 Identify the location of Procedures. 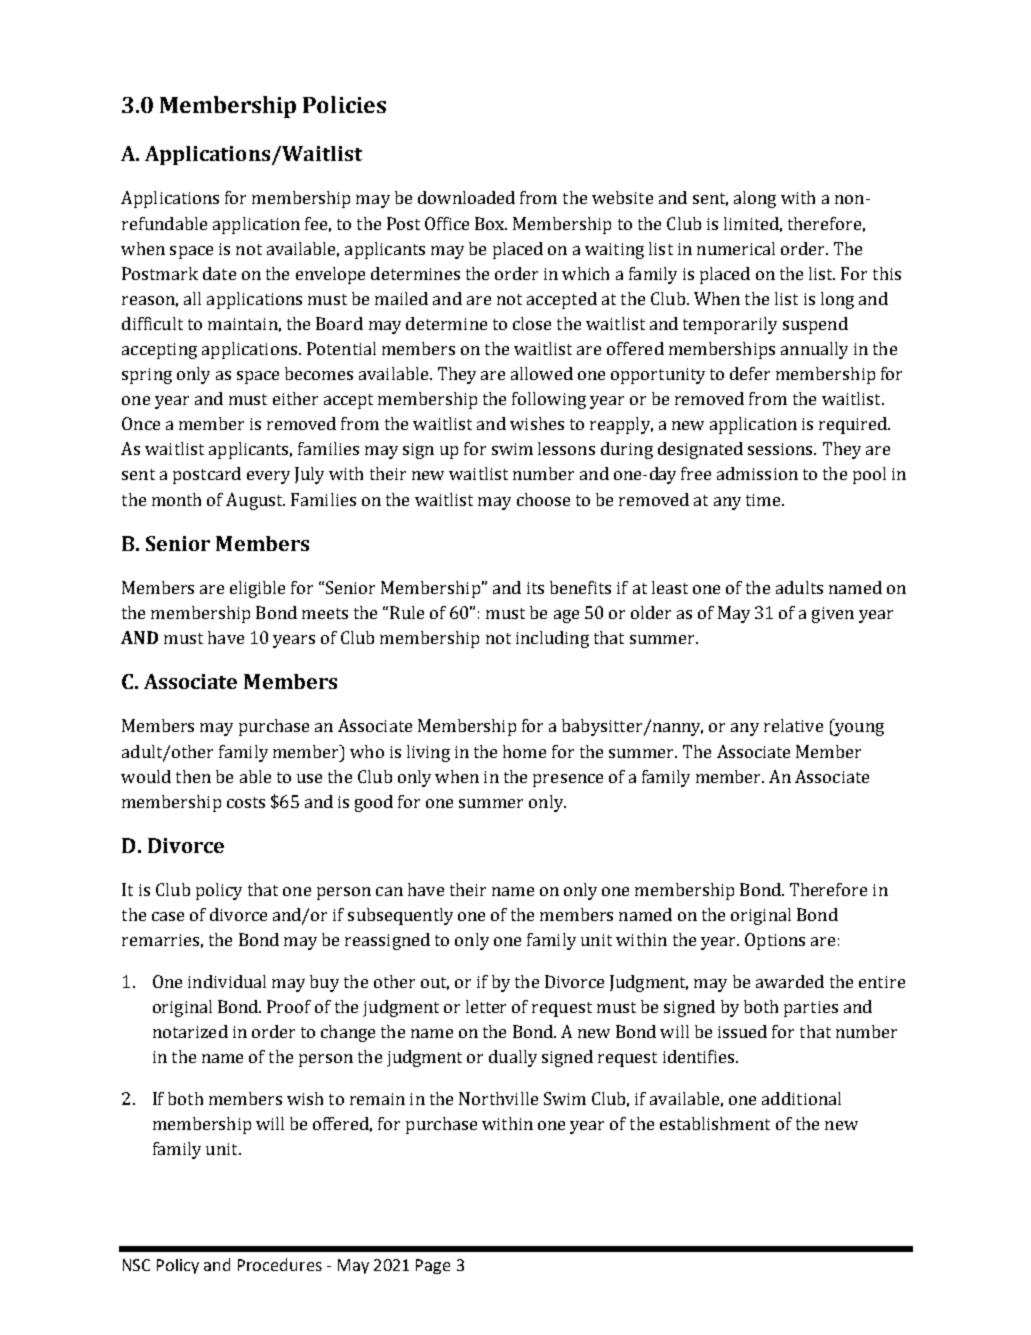
(280, 1264).
